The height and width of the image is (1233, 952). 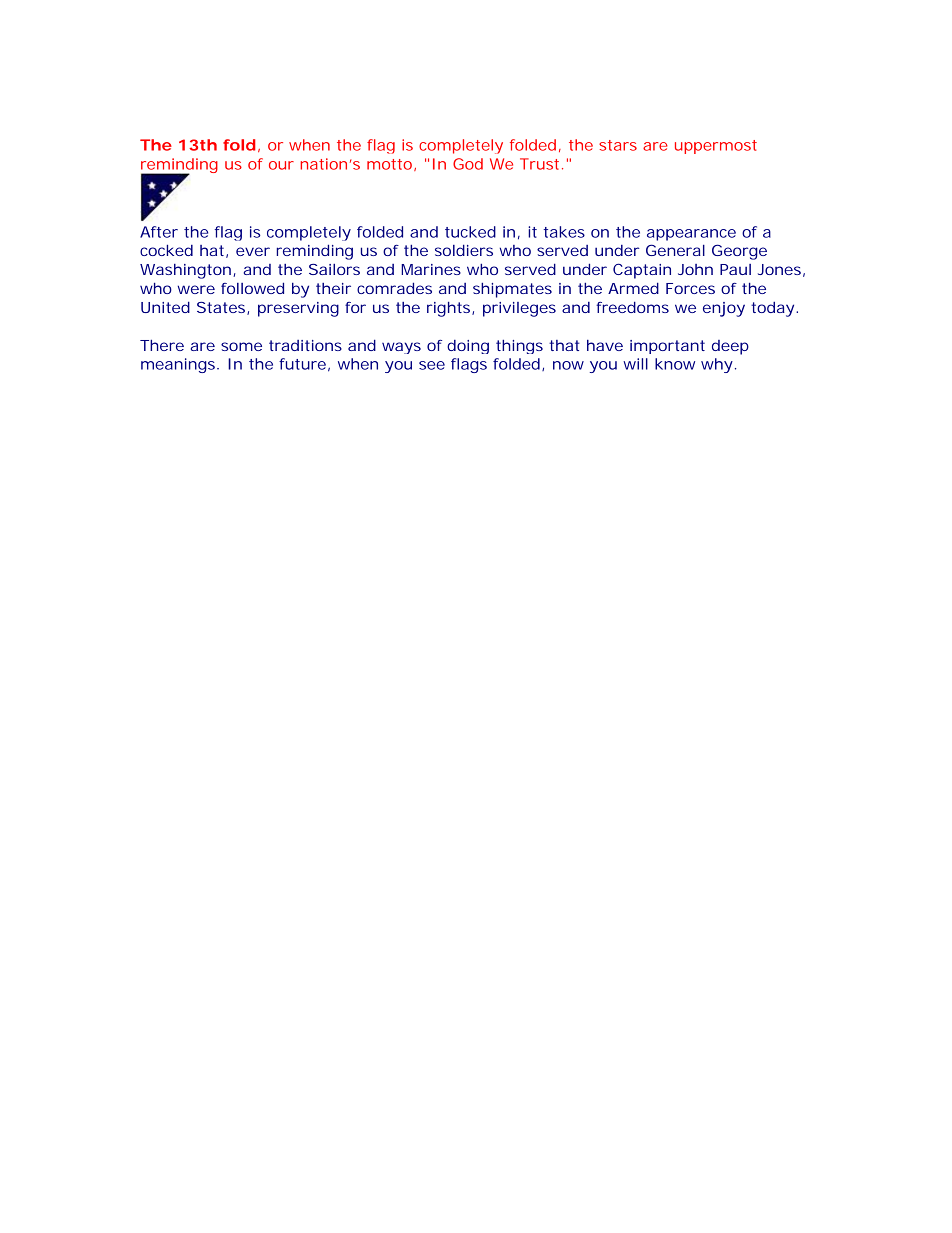 What do you see at coordinates (179, 365) in the image?
I see `meanings` at bounding box center [179, 365].
